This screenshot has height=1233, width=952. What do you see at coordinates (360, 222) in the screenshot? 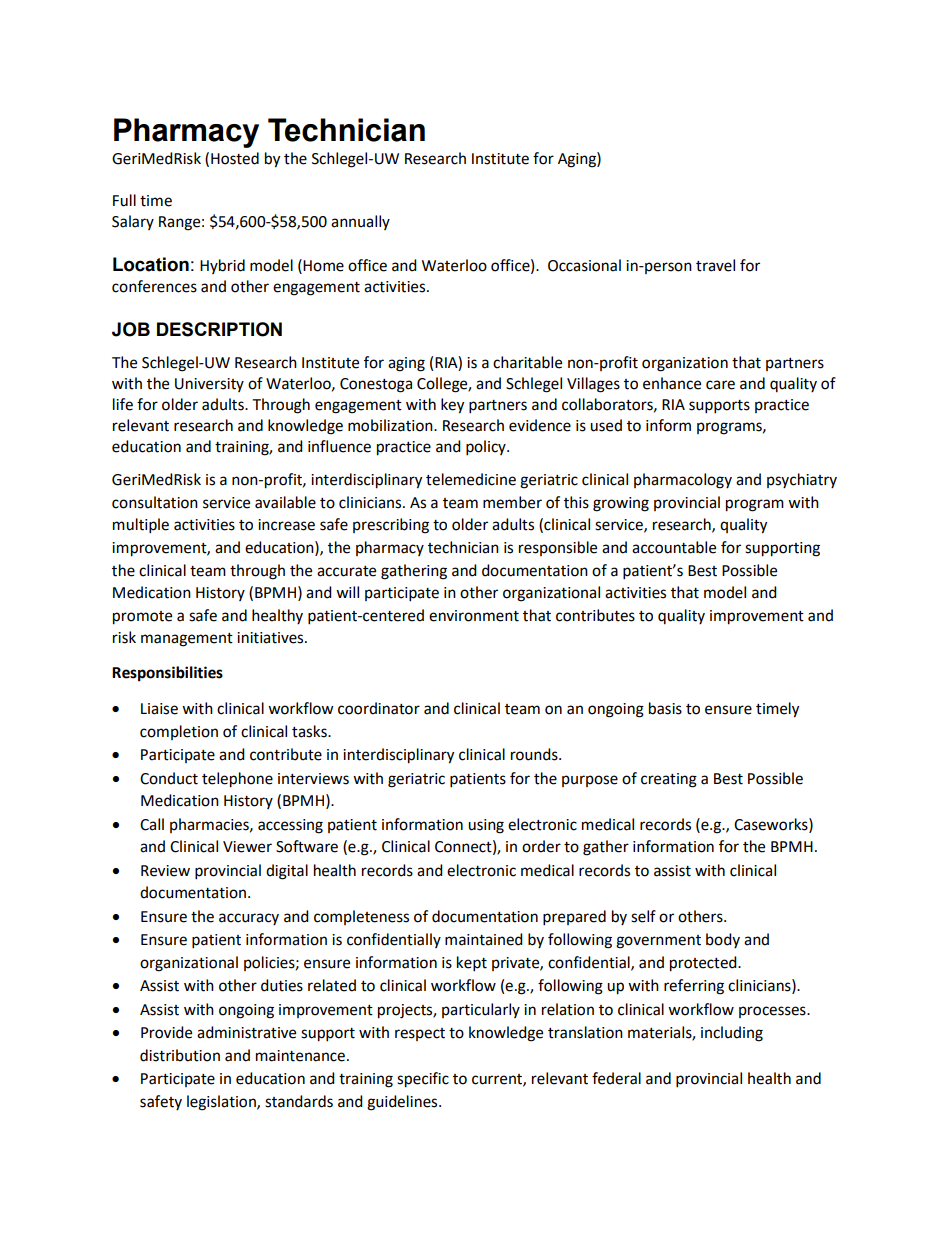
I see `annually` at bounding box center [360, 222].
